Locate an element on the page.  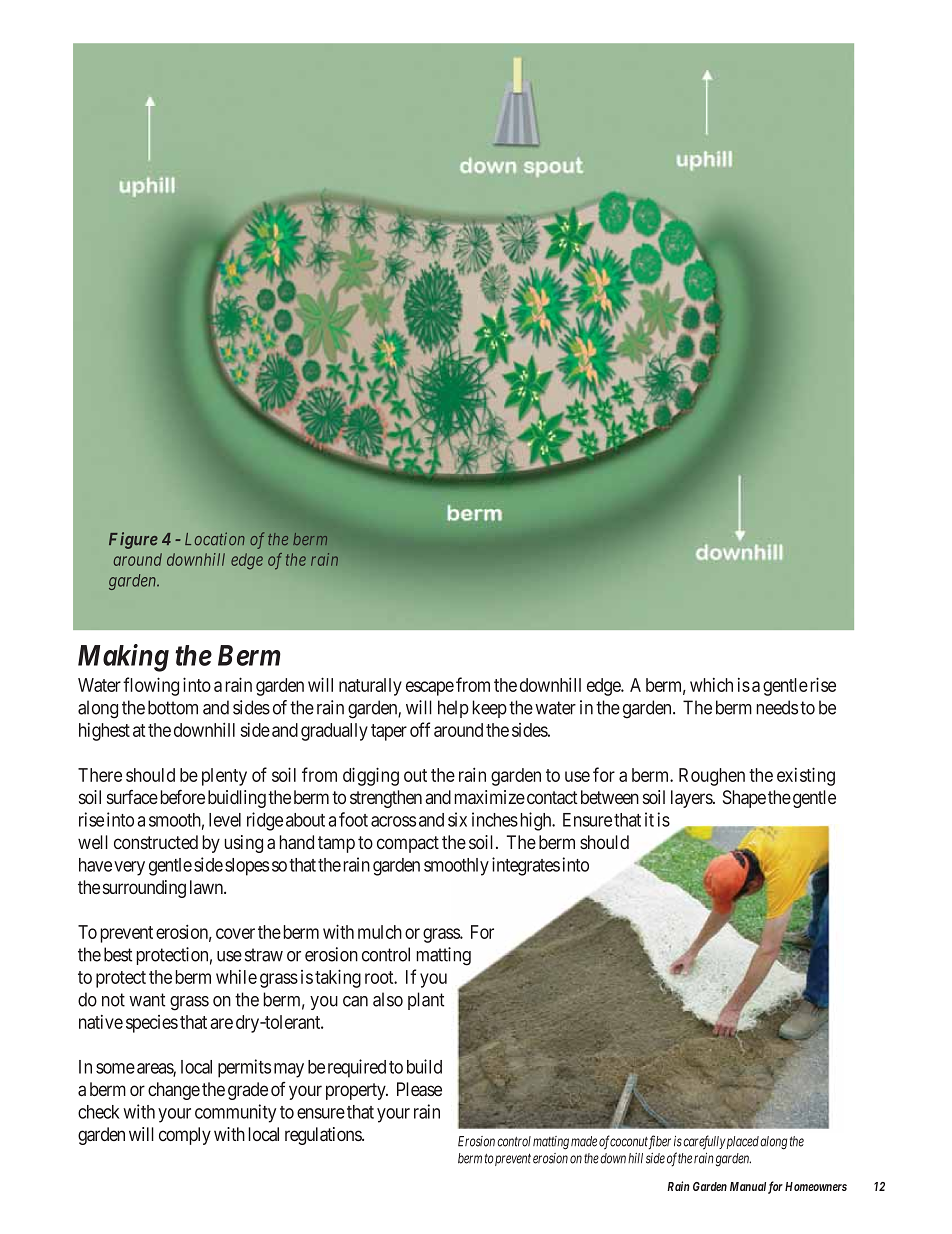
plant is located at coordinates (426, 1001).
